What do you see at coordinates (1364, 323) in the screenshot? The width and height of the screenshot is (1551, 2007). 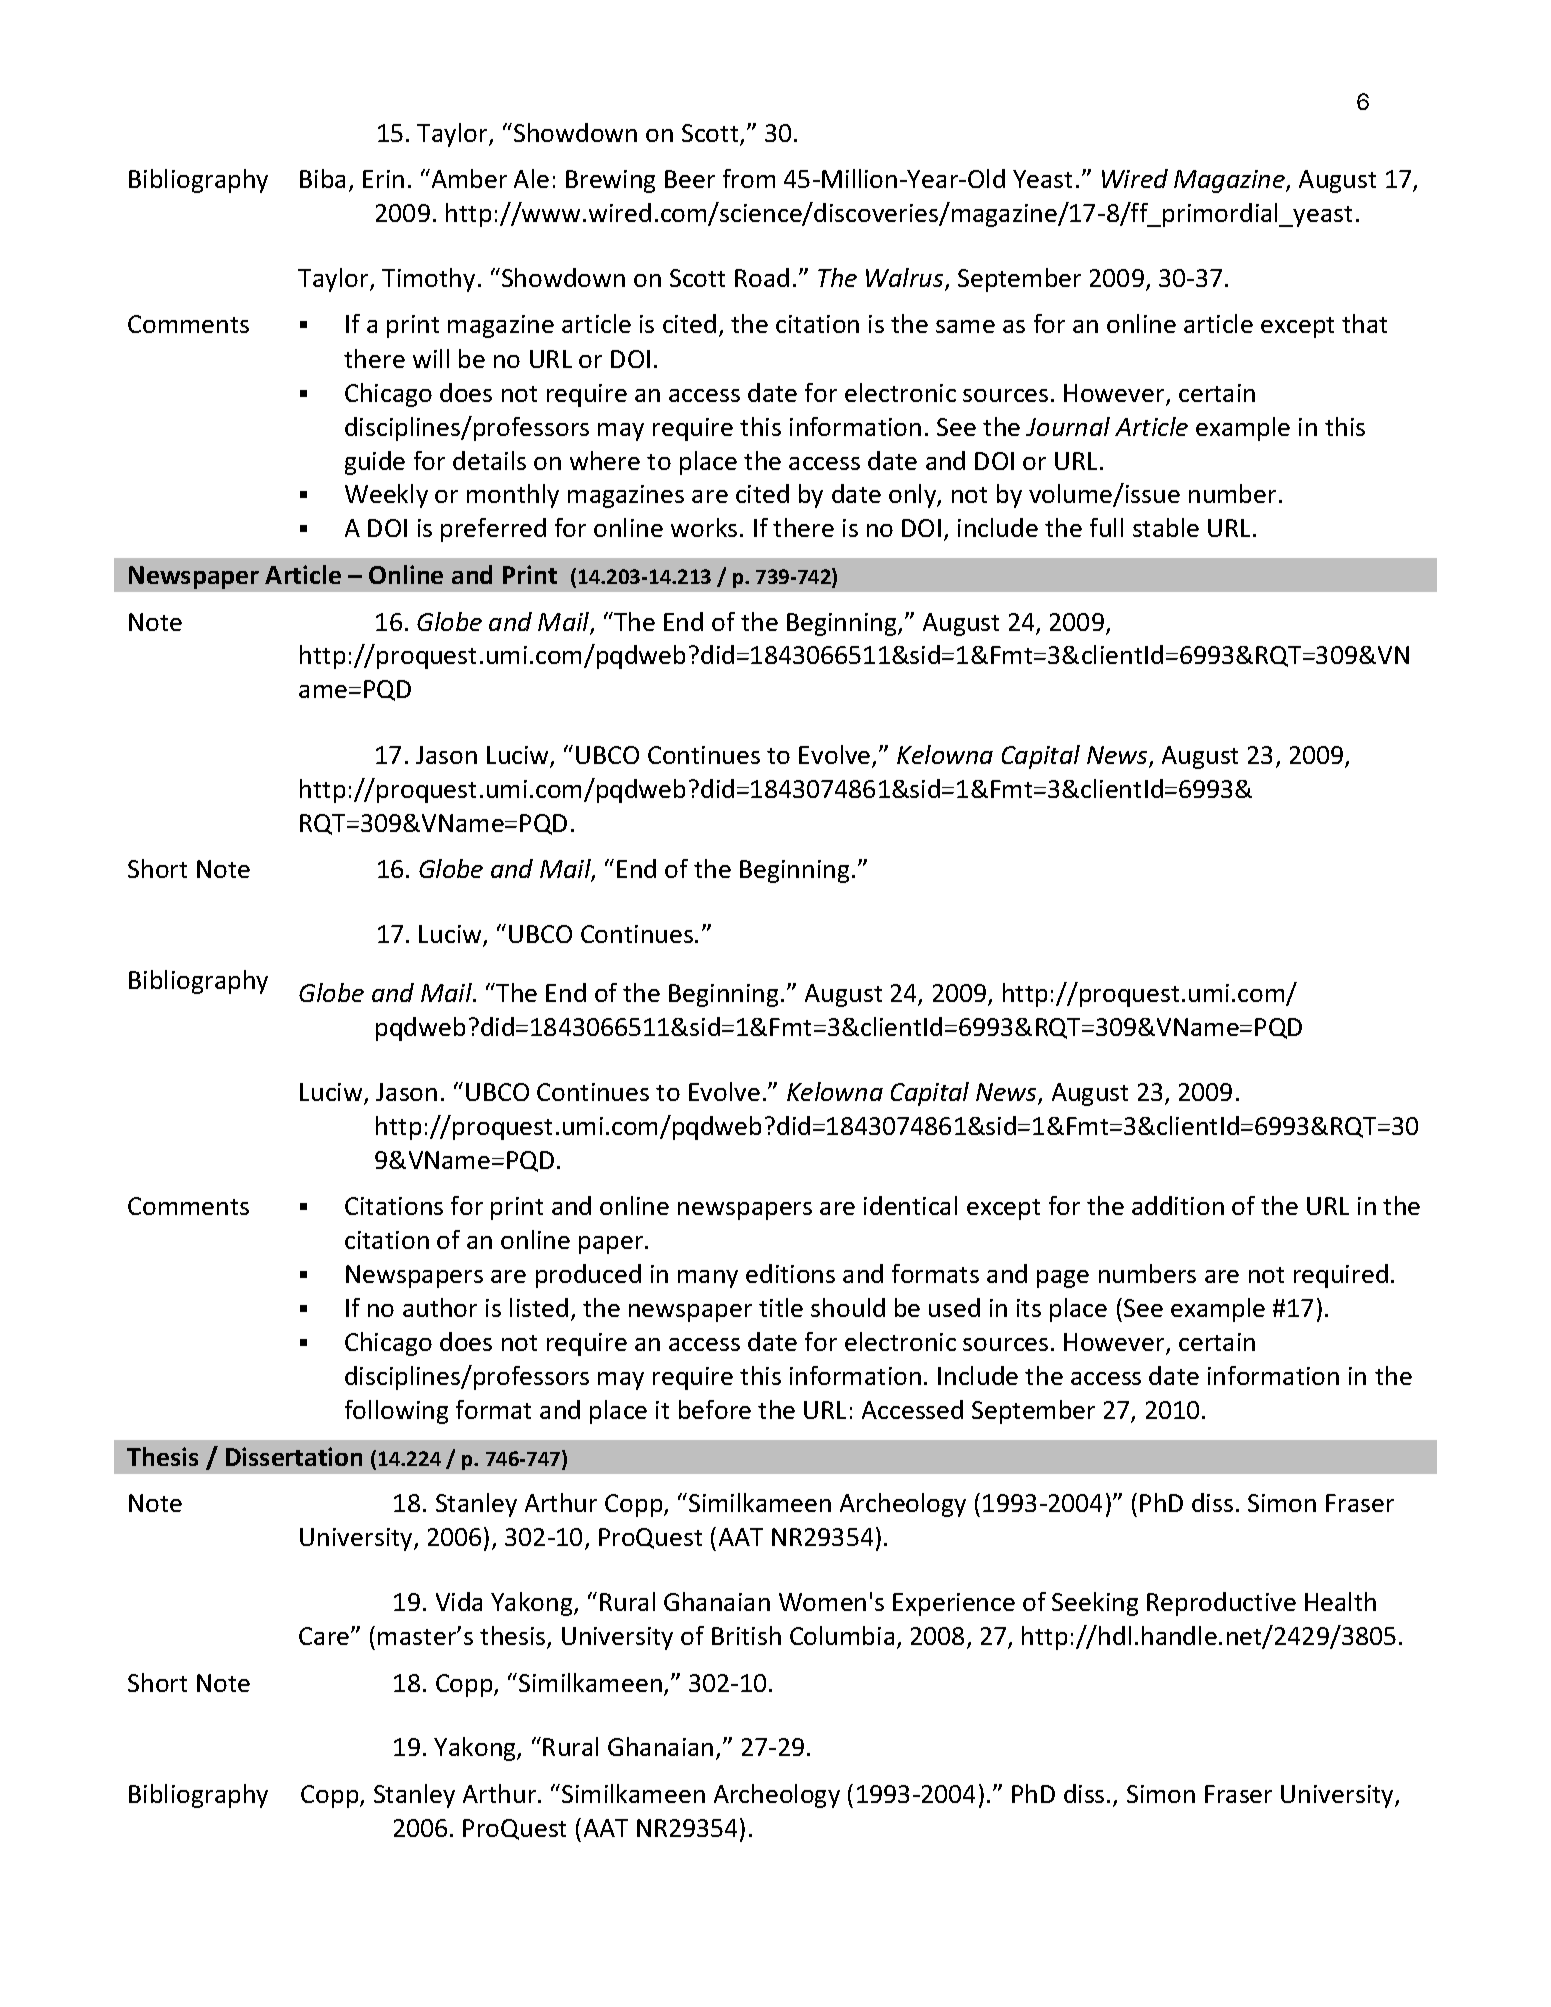 I see `that` at bounding box center [1364, 323].
